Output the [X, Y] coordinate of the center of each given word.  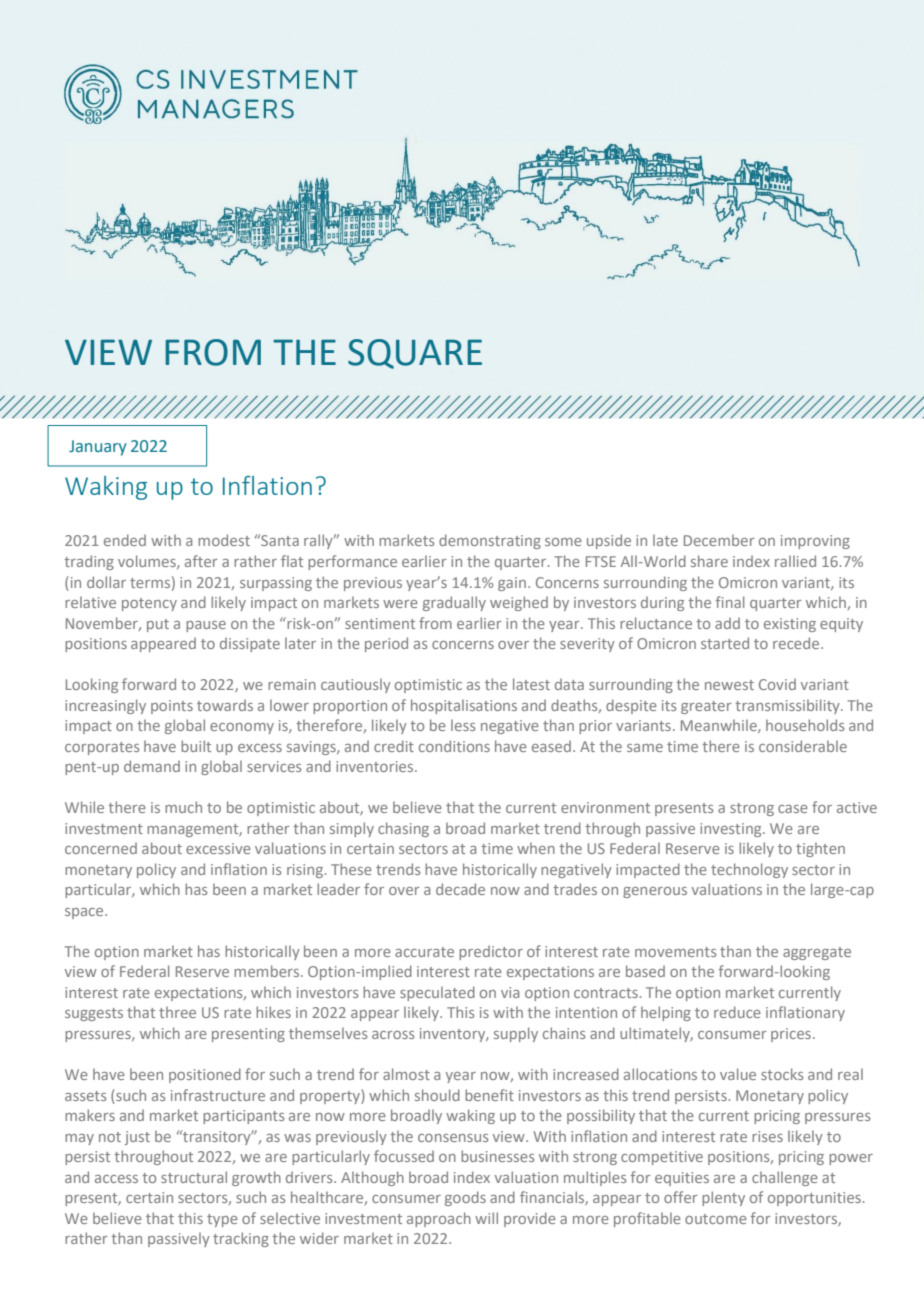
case [793, 809]
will [486, 1218]
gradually [454, 603]
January [98, 448]
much [183, 807]
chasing [403, 829]
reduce [737, 1012]
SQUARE [415, 354]
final [730, 602]
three [177, 1012]
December [719, 540]
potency [149, 604]
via [510, 992]
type [222, 1220]
